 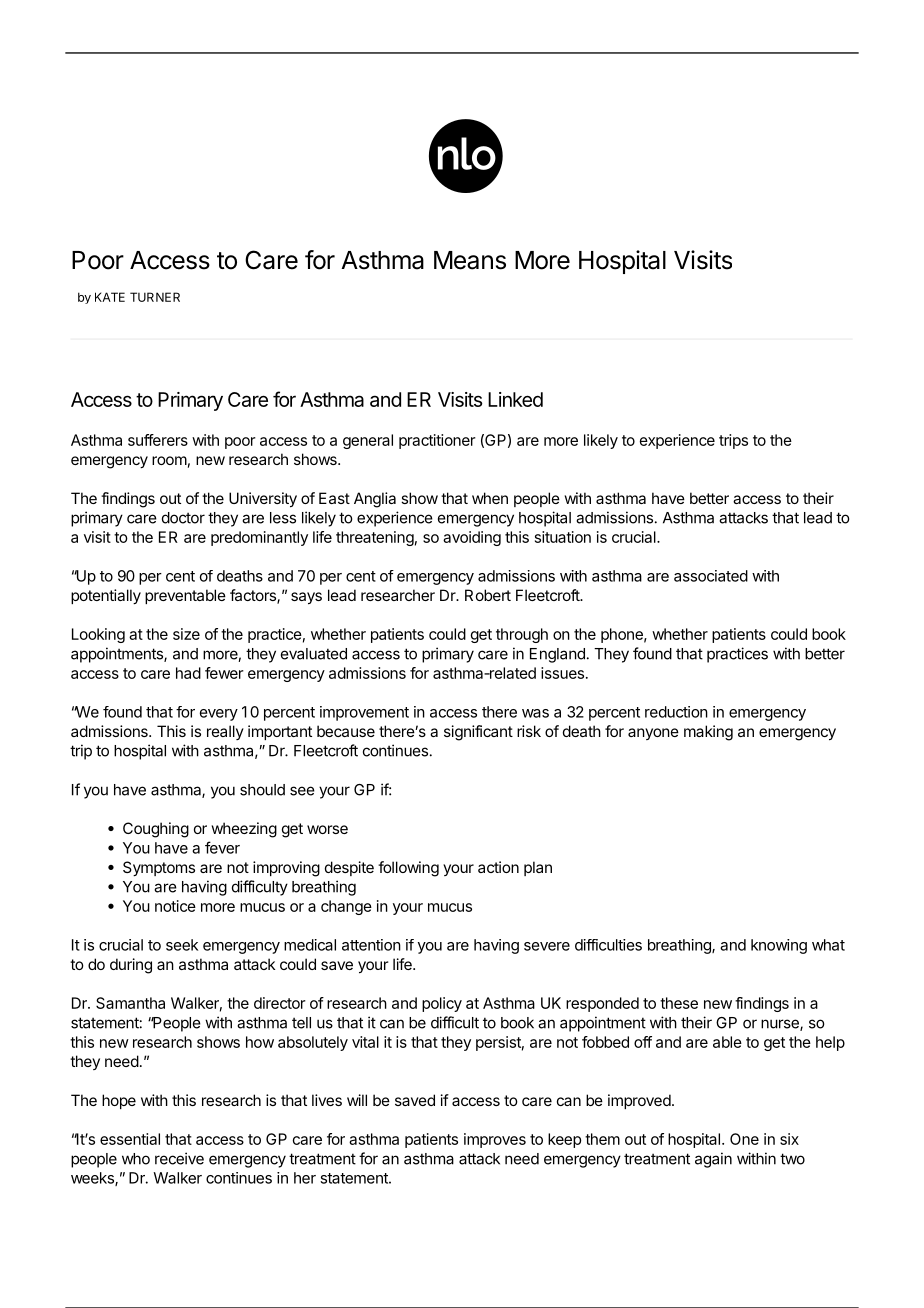 What do you see at coordinates (488, 595) in the page?
I see `Robert` at bounding box center [488, 595].
